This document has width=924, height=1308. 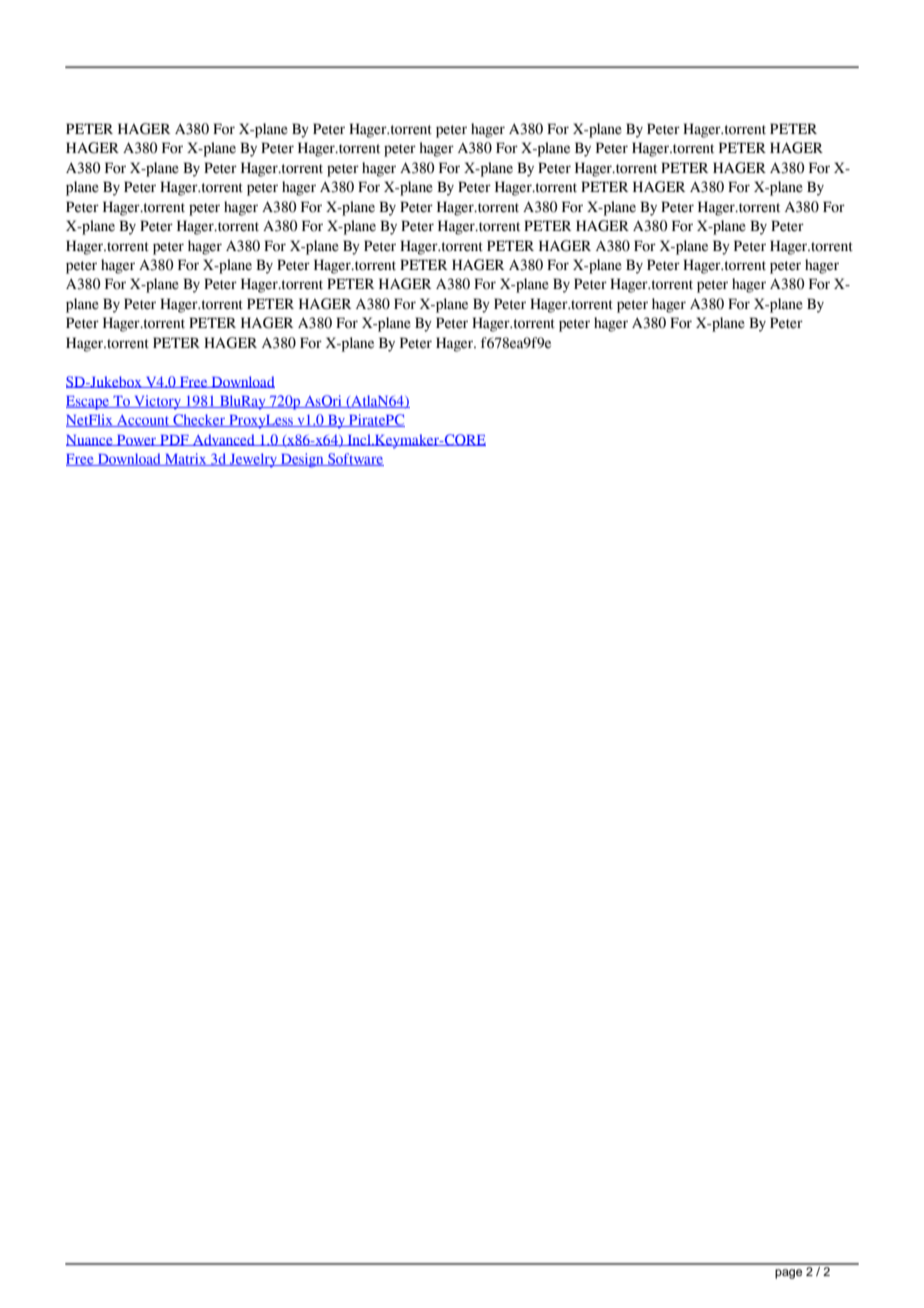 I want to click on Checker, so click(x=199, y=420).
